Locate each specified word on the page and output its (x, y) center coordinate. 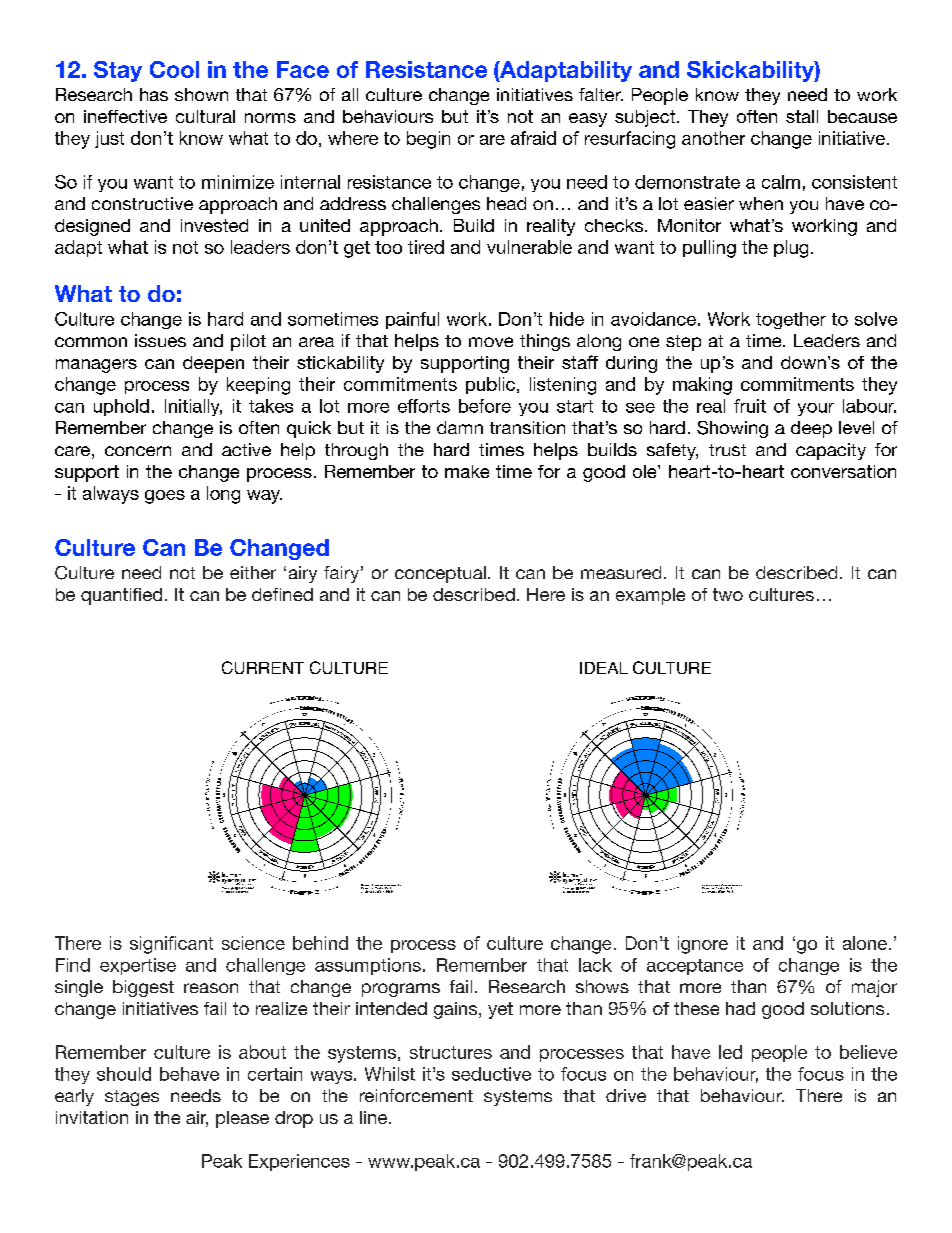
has (154, 94)
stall (802, 116)
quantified (121, 596)
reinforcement (416, 1095)
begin (428, 140)
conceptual (440, 574)
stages (132, 1098)
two (728, 594)
